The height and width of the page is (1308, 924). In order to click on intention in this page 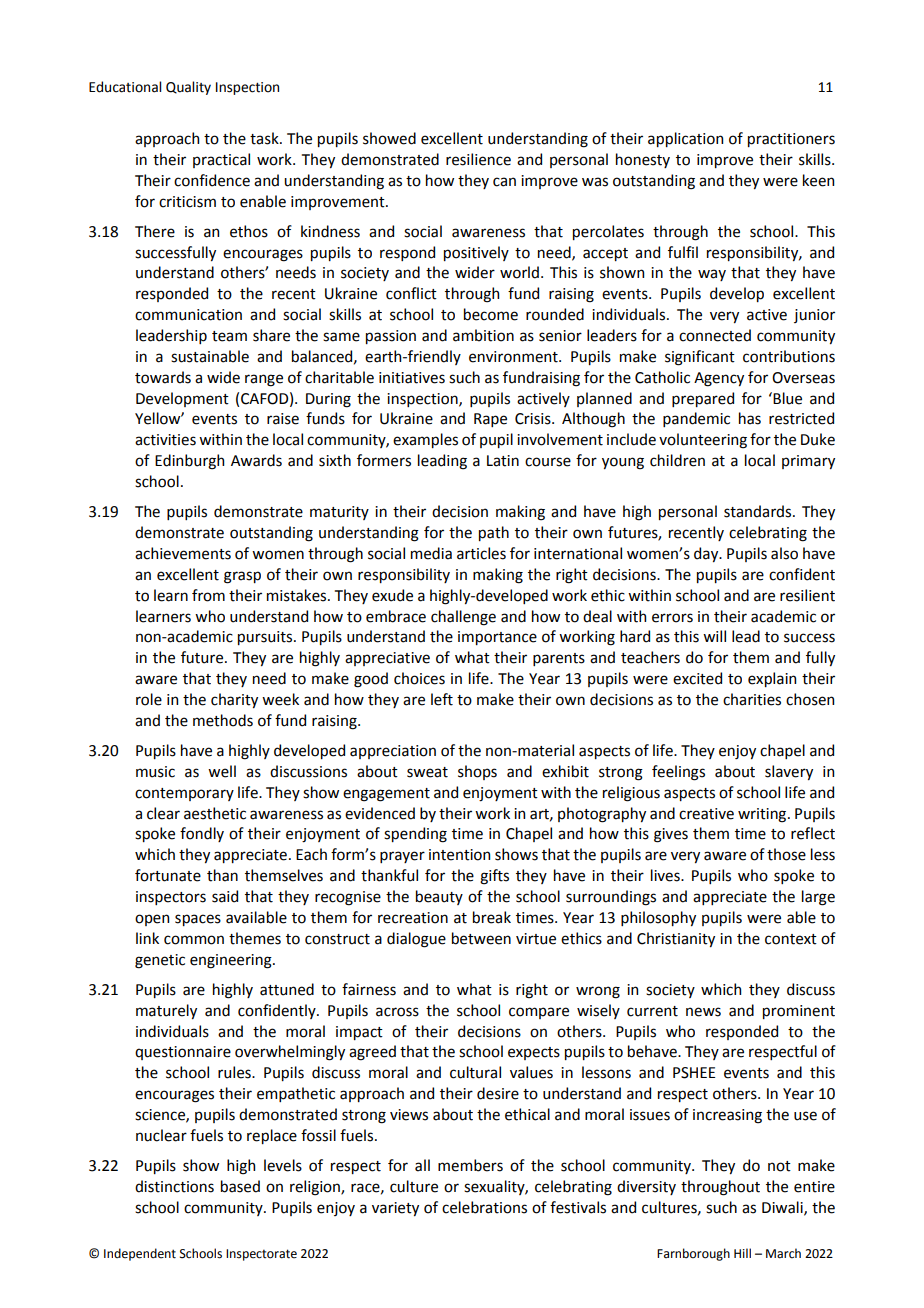, I will do `click(459, 855)`.
